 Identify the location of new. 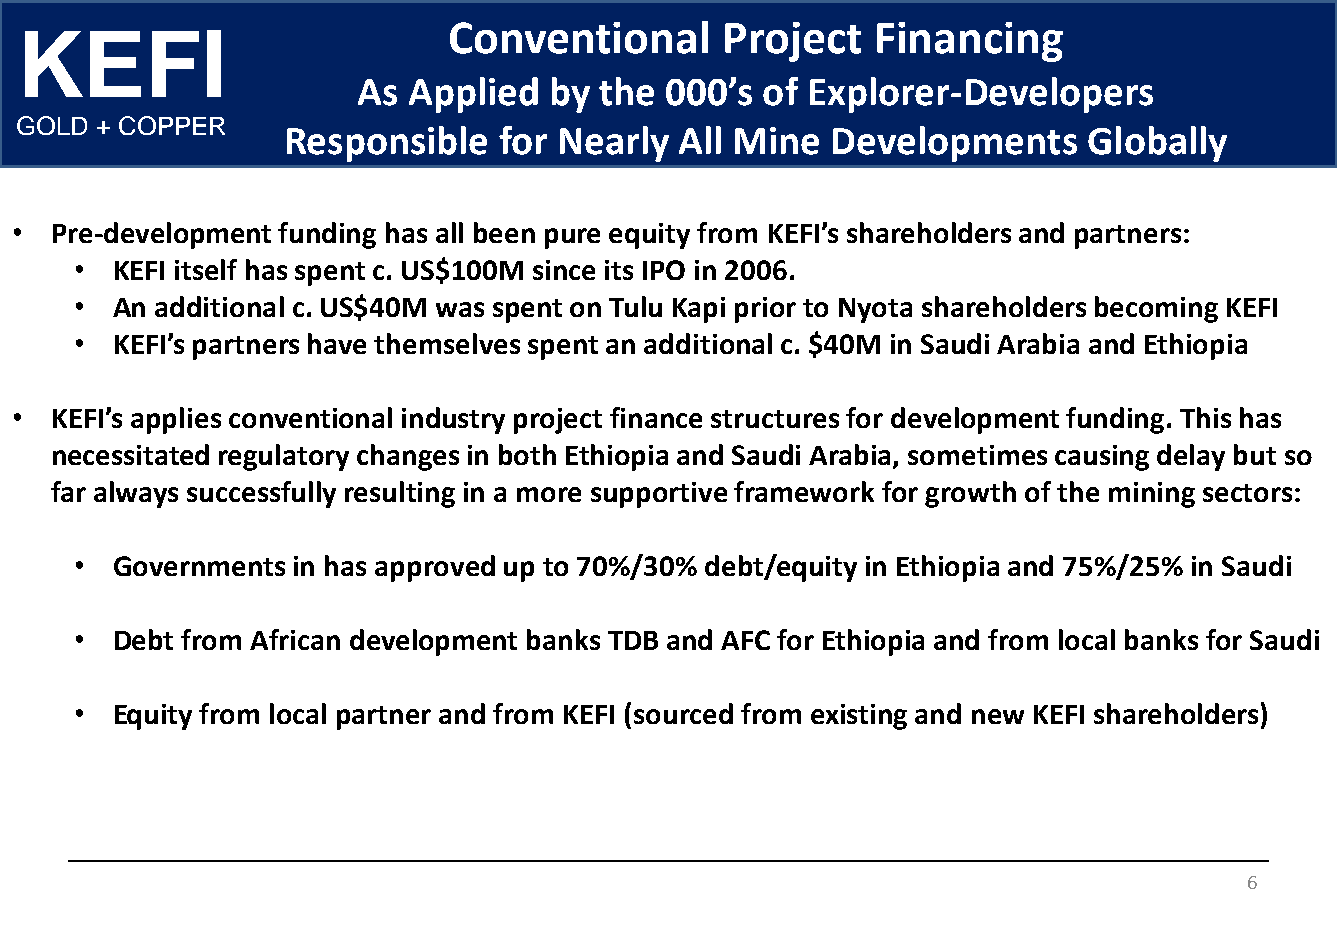
(998, 716).
